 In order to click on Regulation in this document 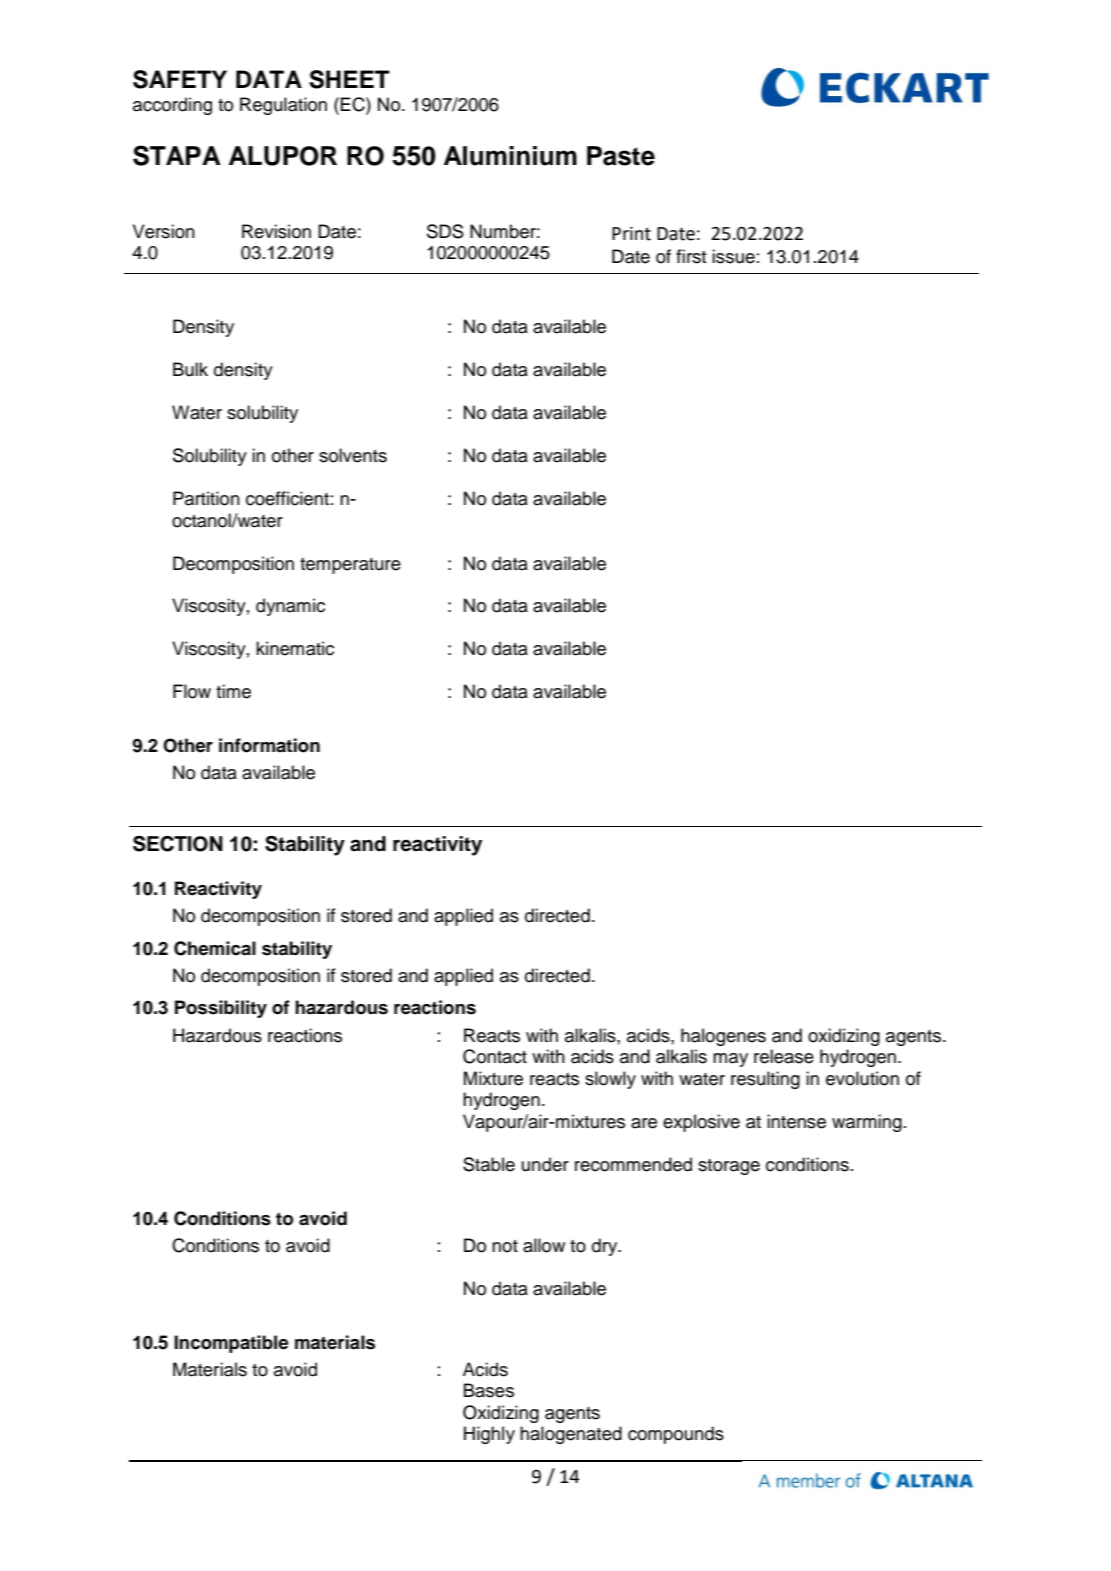, I will do `click(283, 106)`.
